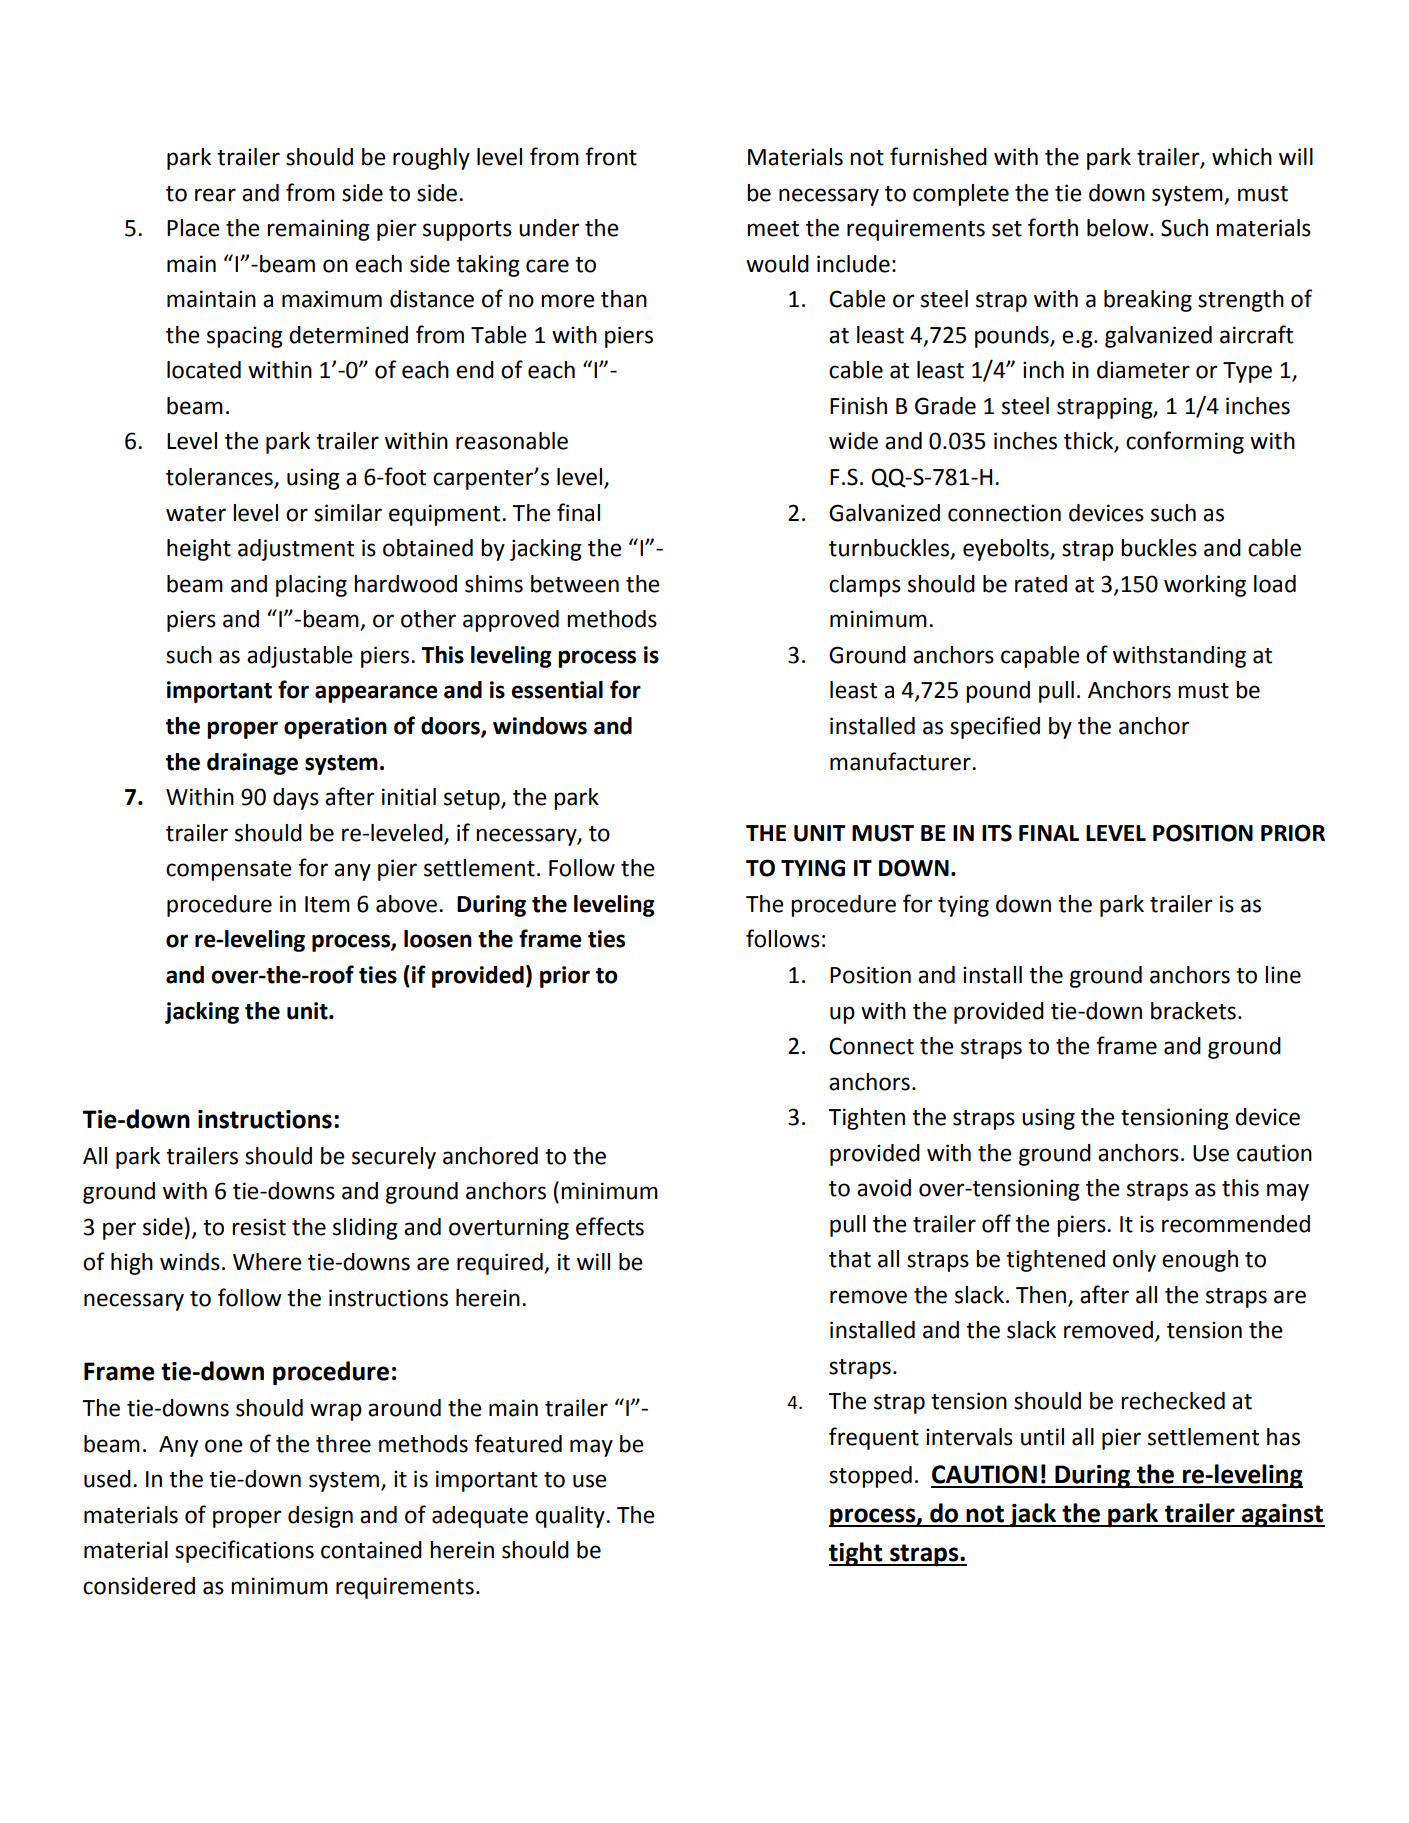 The image size is (1409, 1823). Describe the element at coordinates (244, 1551) in the screenshot. I see `specifications` at that location.
